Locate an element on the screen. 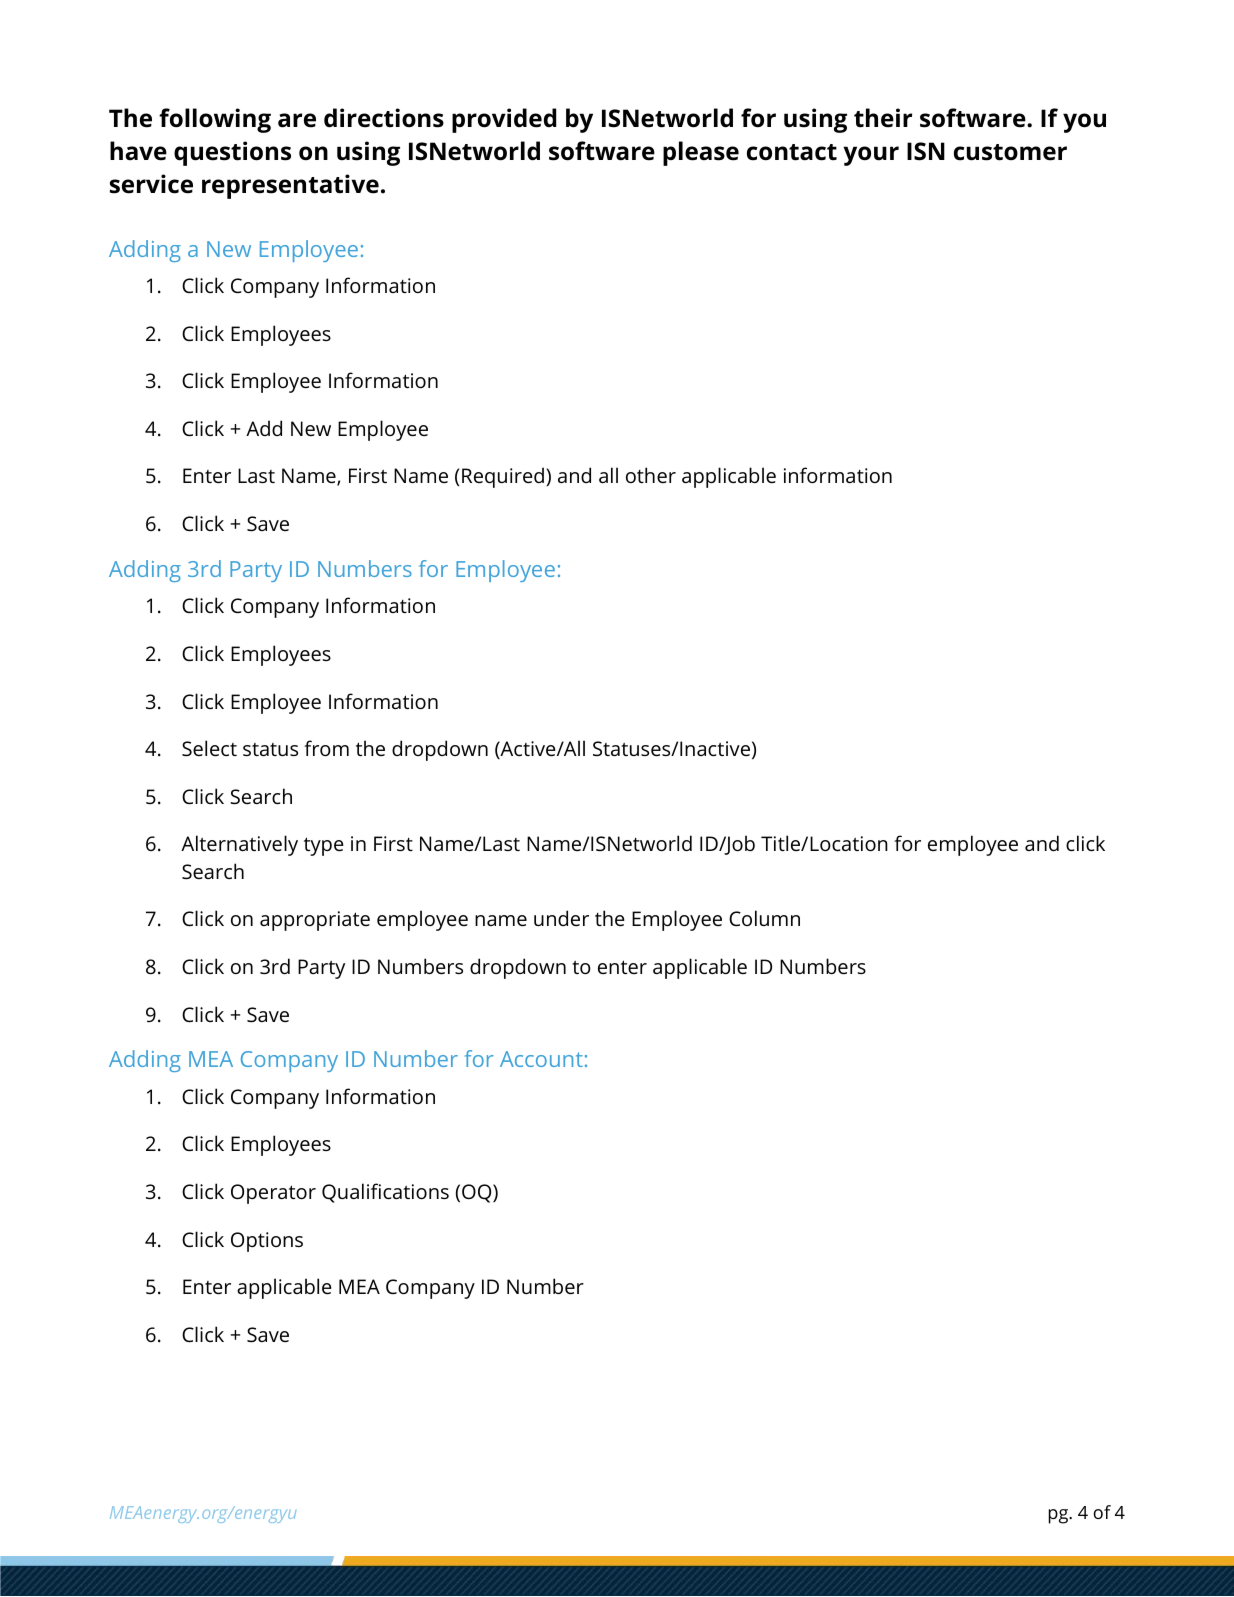 The width and height of the screenshot is (1234, 1597). your is located at coordinates (871, 156).
